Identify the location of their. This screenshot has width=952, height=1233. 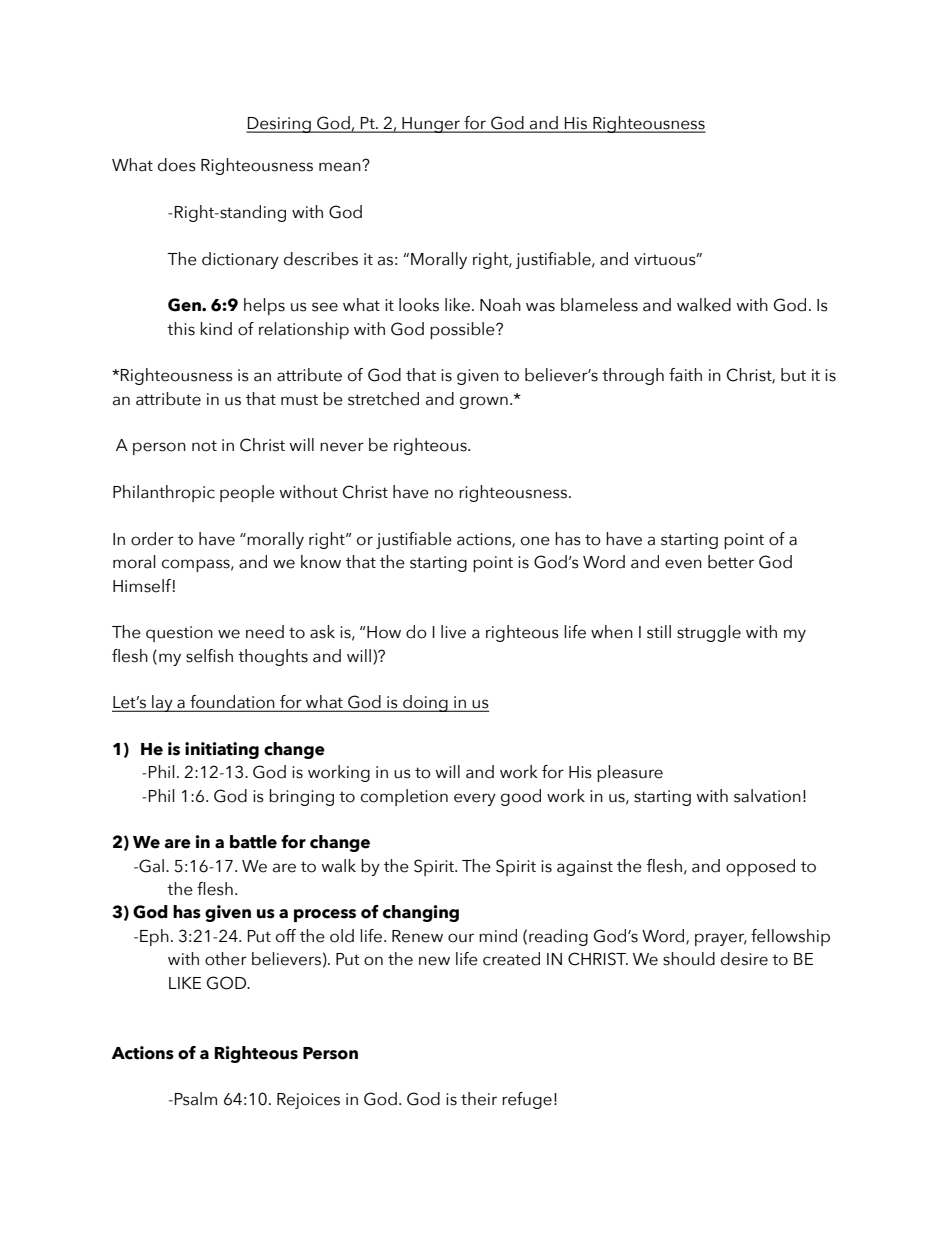
(479, 1099).
